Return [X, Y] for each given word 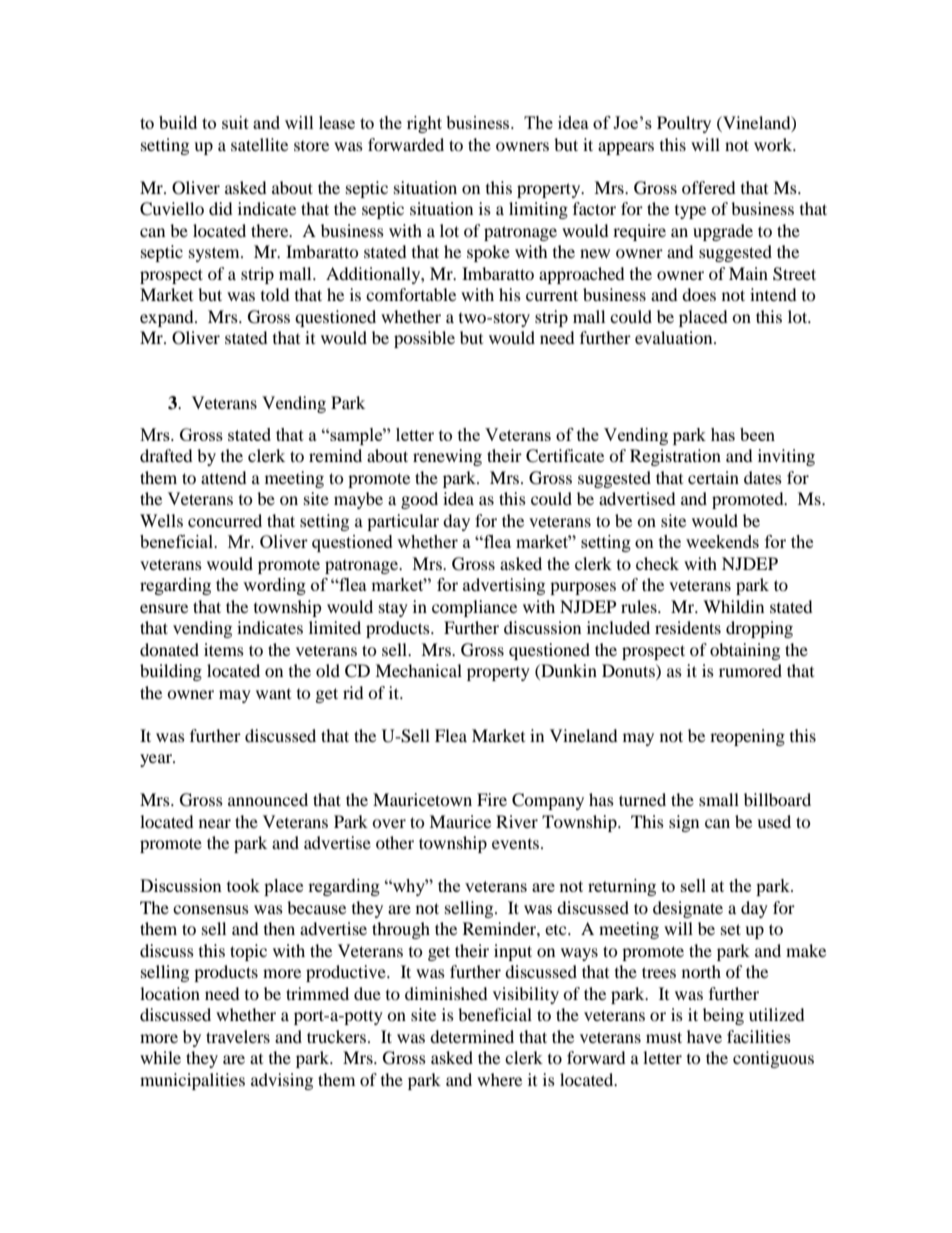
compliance [474, 608]
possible [424, 339]
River [517, 821]
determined [472, 1036]
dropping [759, 629]
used [774, 821]
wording [274, 586]
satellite [259, 144]
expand [168, 318]
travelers [238, 1036]
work [774, 144]
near [215, 823]
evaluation [675, 337]
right [424, 124]
